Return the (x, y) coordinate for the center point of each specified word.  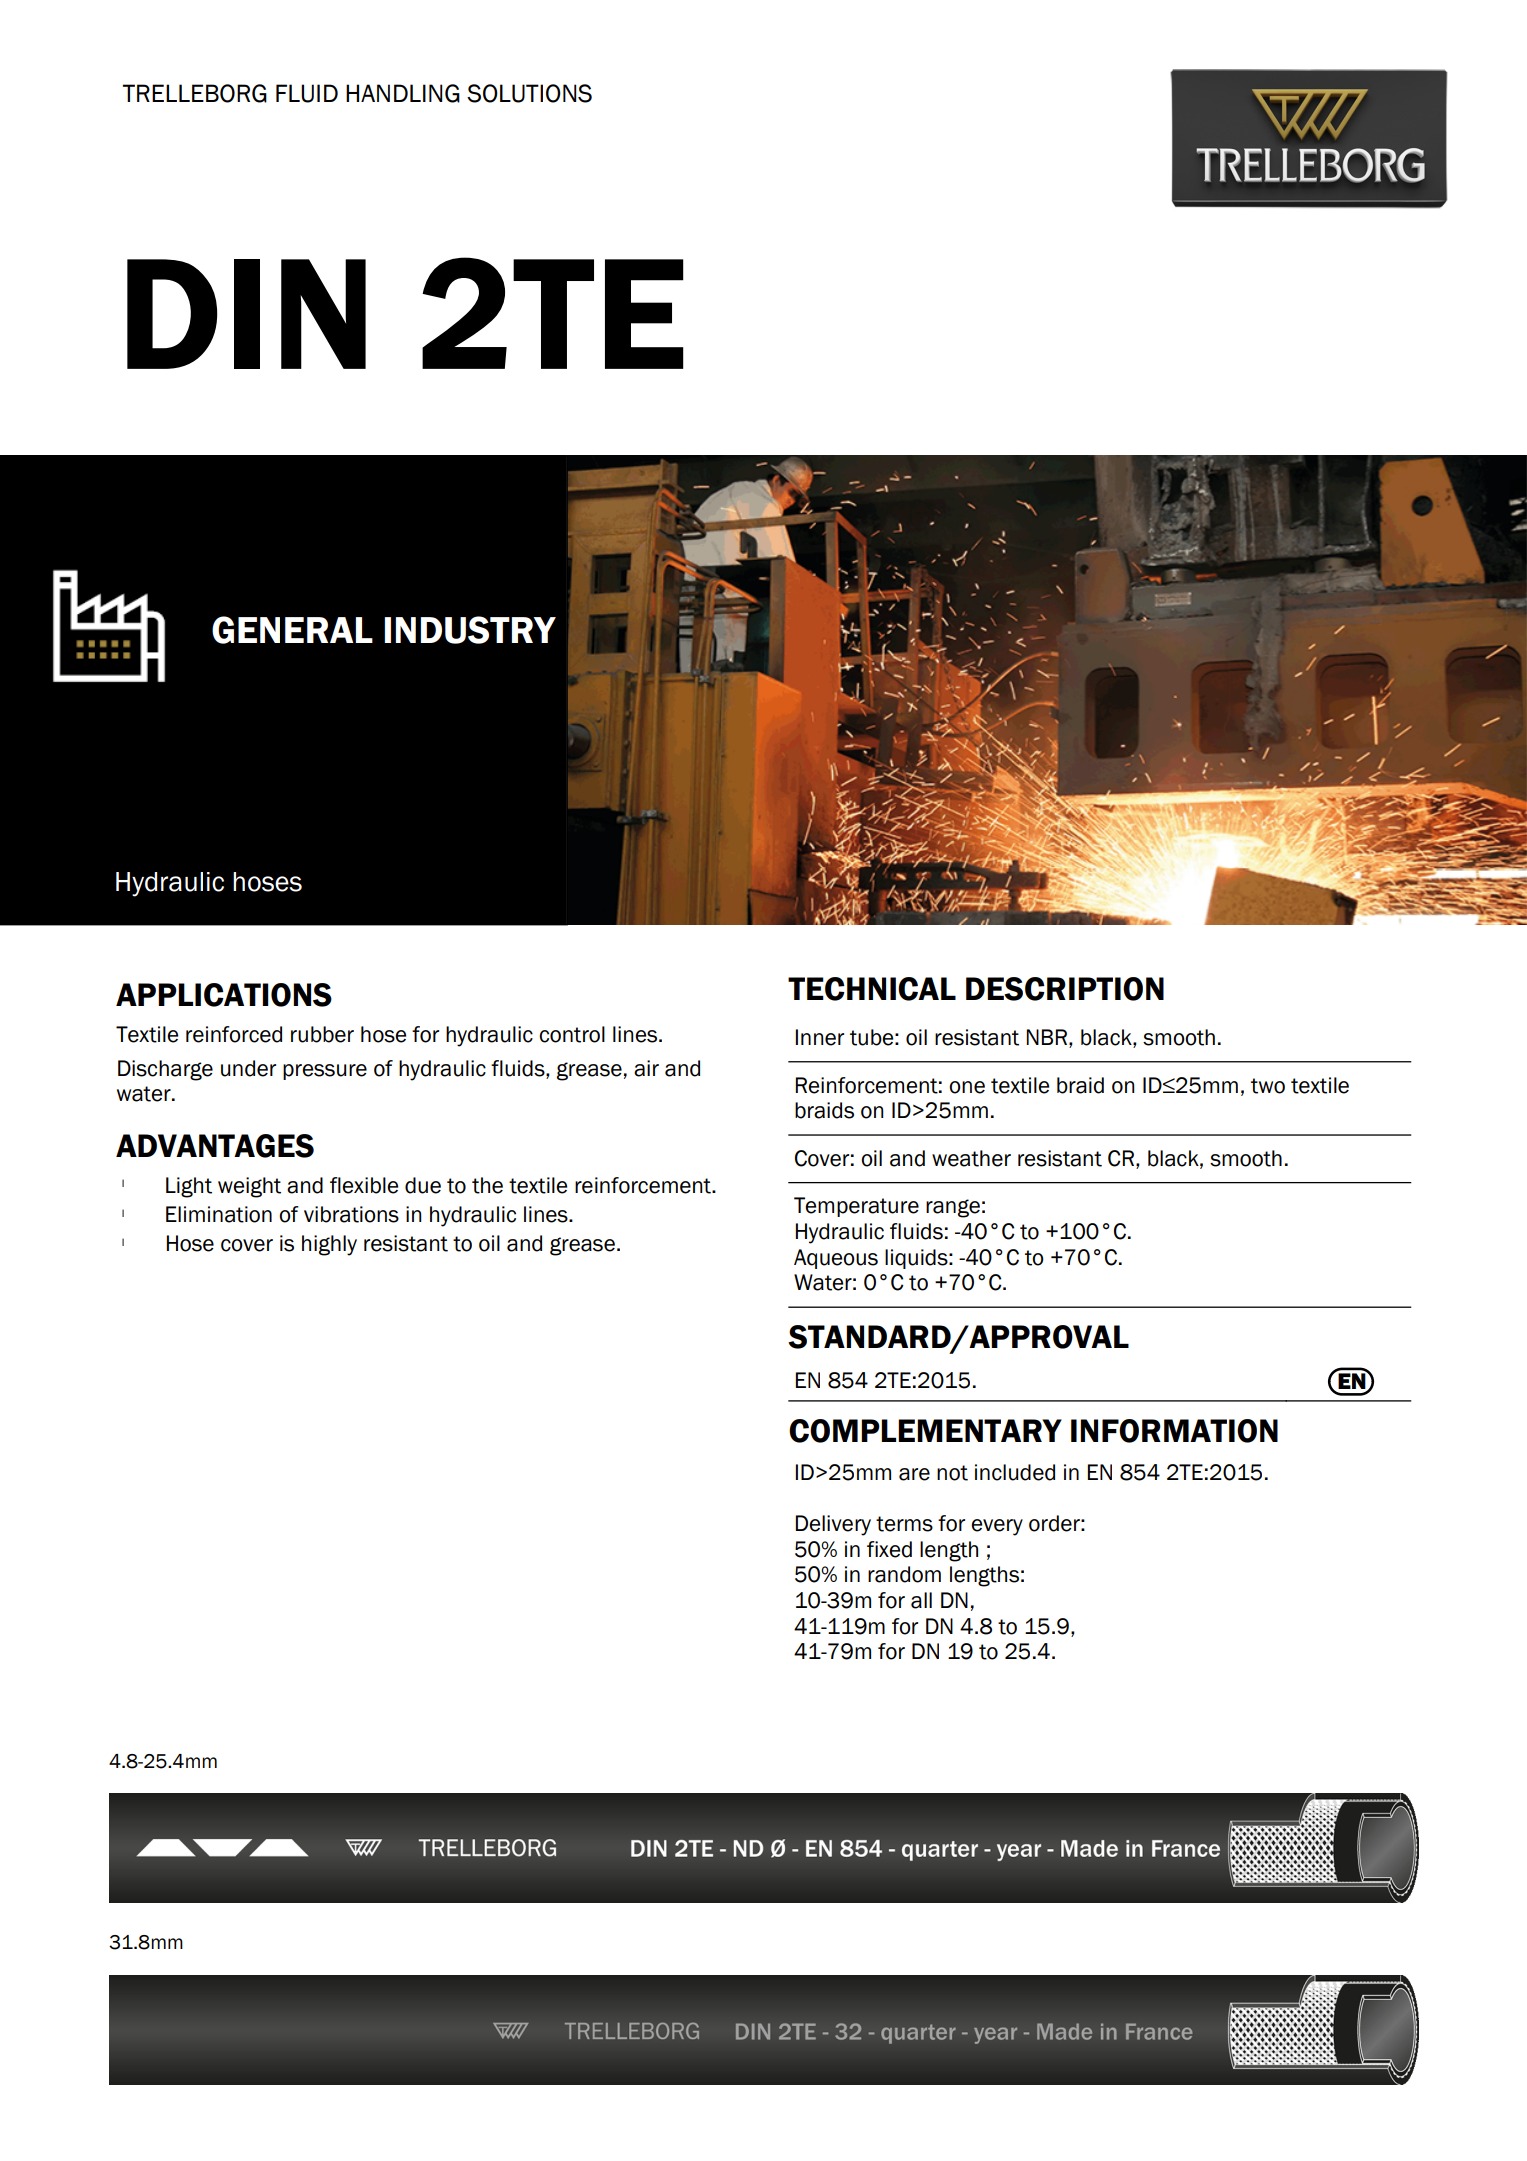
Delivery (833, 1525)
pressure (325, 1072)
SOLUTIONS (529, 93)
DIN (246, 314)
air (646, 1068)
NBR (1048, 1037)
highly (329, 1245)
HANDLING (403, 93)
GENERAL (292, 630)
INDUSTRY (470, 630)
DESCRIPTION (1065, 989)
